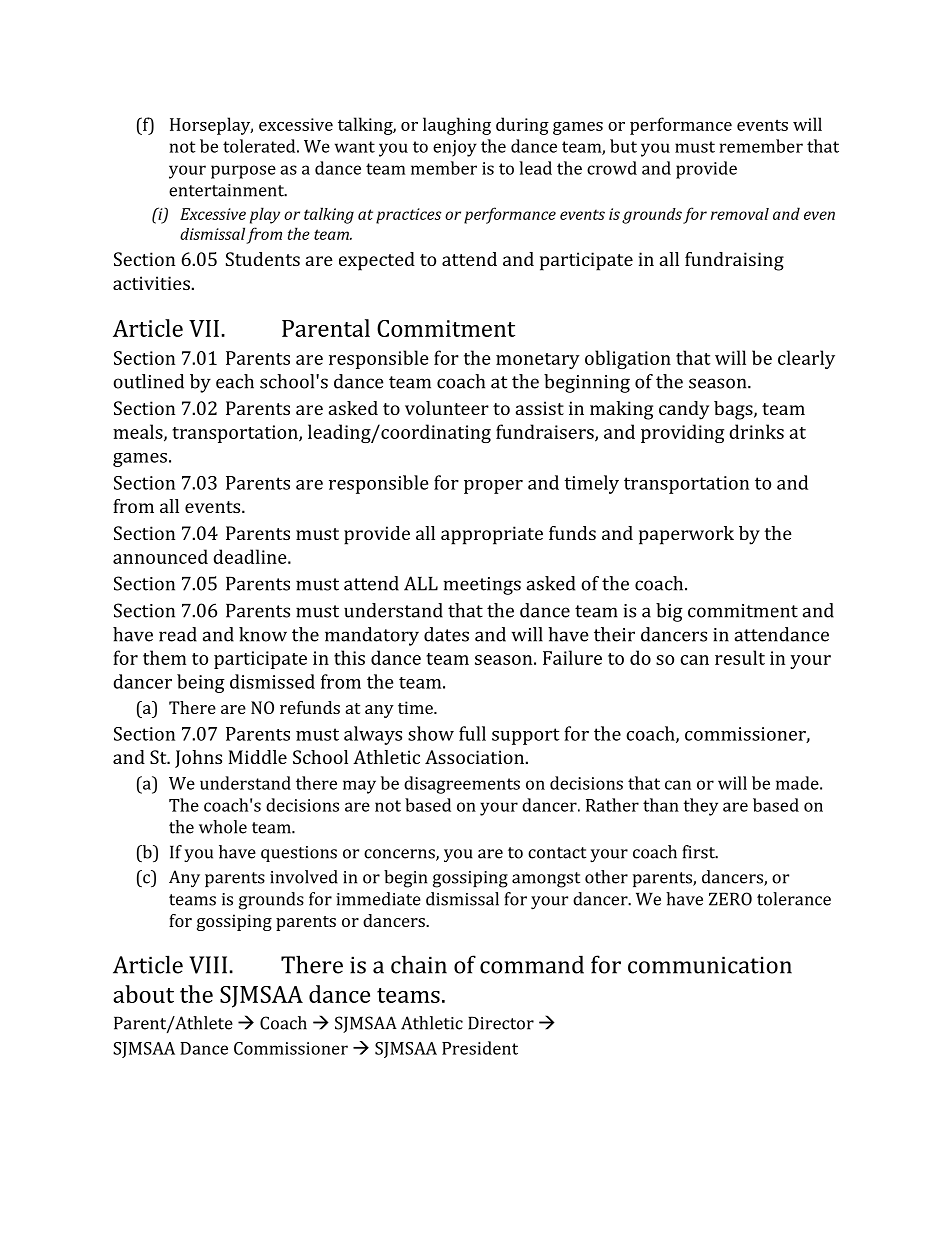 The height and width of the document is (1233, 952). What do you see at coordinates (447, 408) in the document?
I see `volunteer` at bounding box center [447, 408].
